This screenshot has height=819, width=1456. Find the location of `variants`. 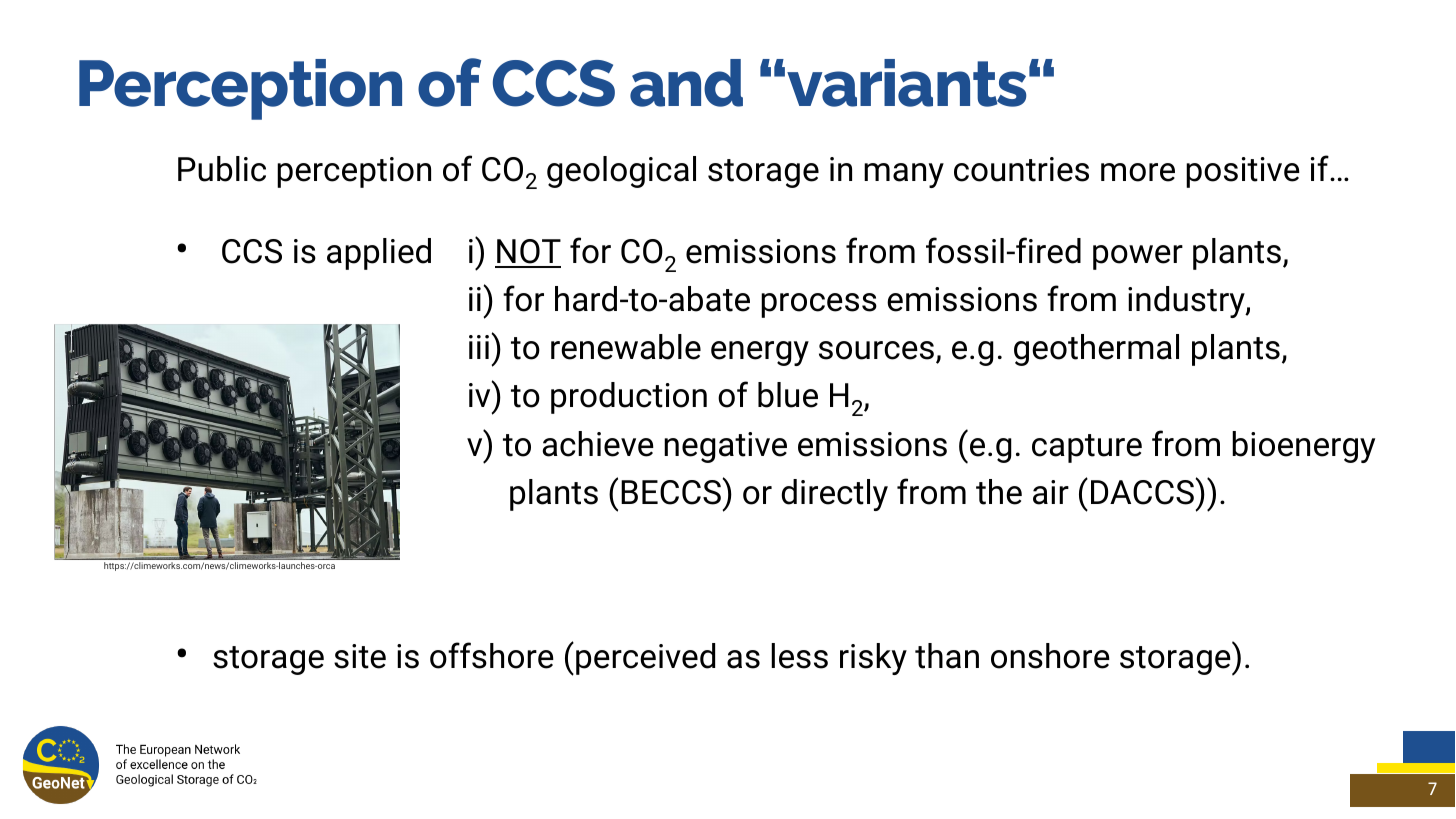

variants is located at coordinates (907, 83).
